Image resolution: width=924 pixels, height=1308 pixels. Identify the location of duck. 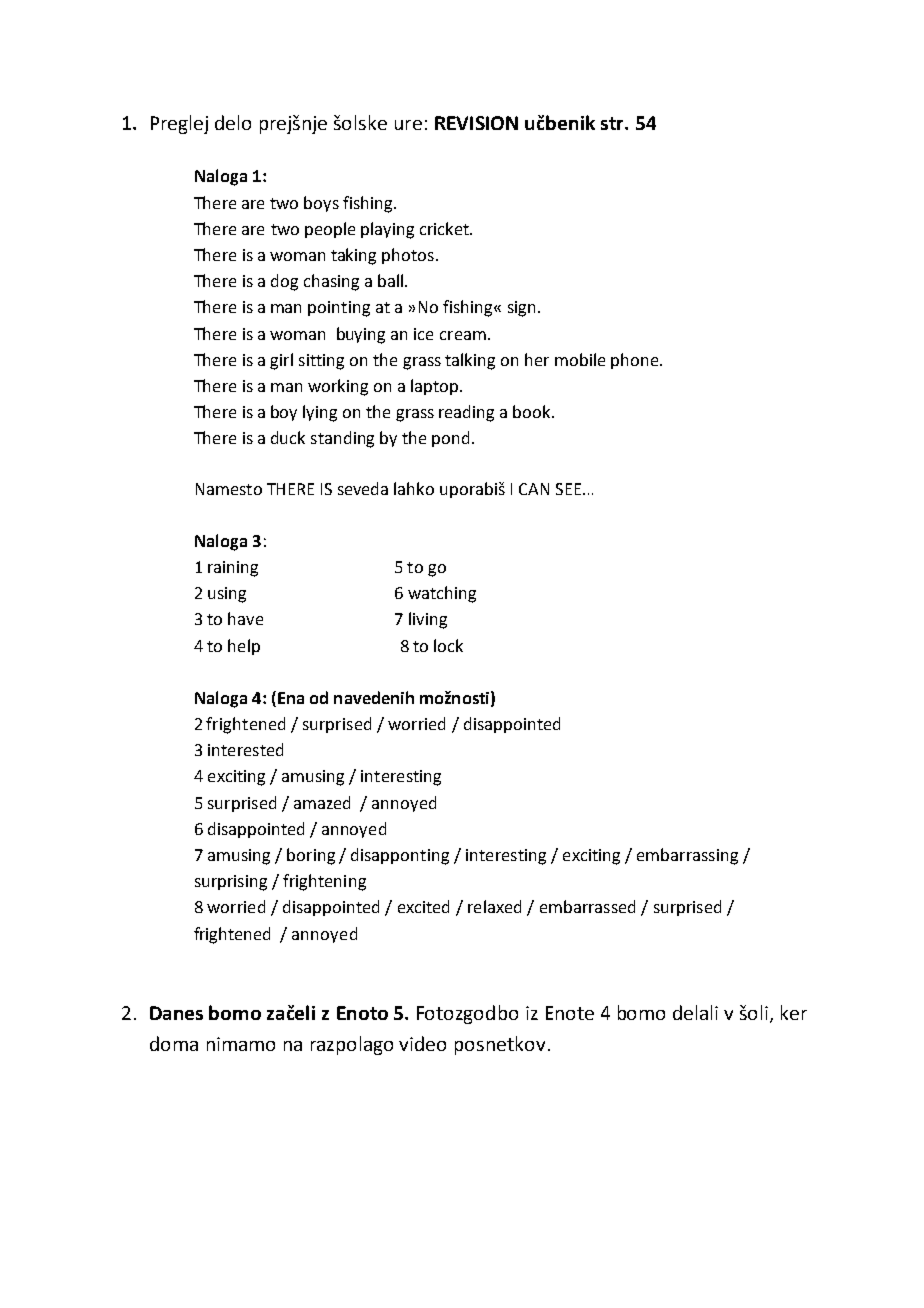
(288, 437).
